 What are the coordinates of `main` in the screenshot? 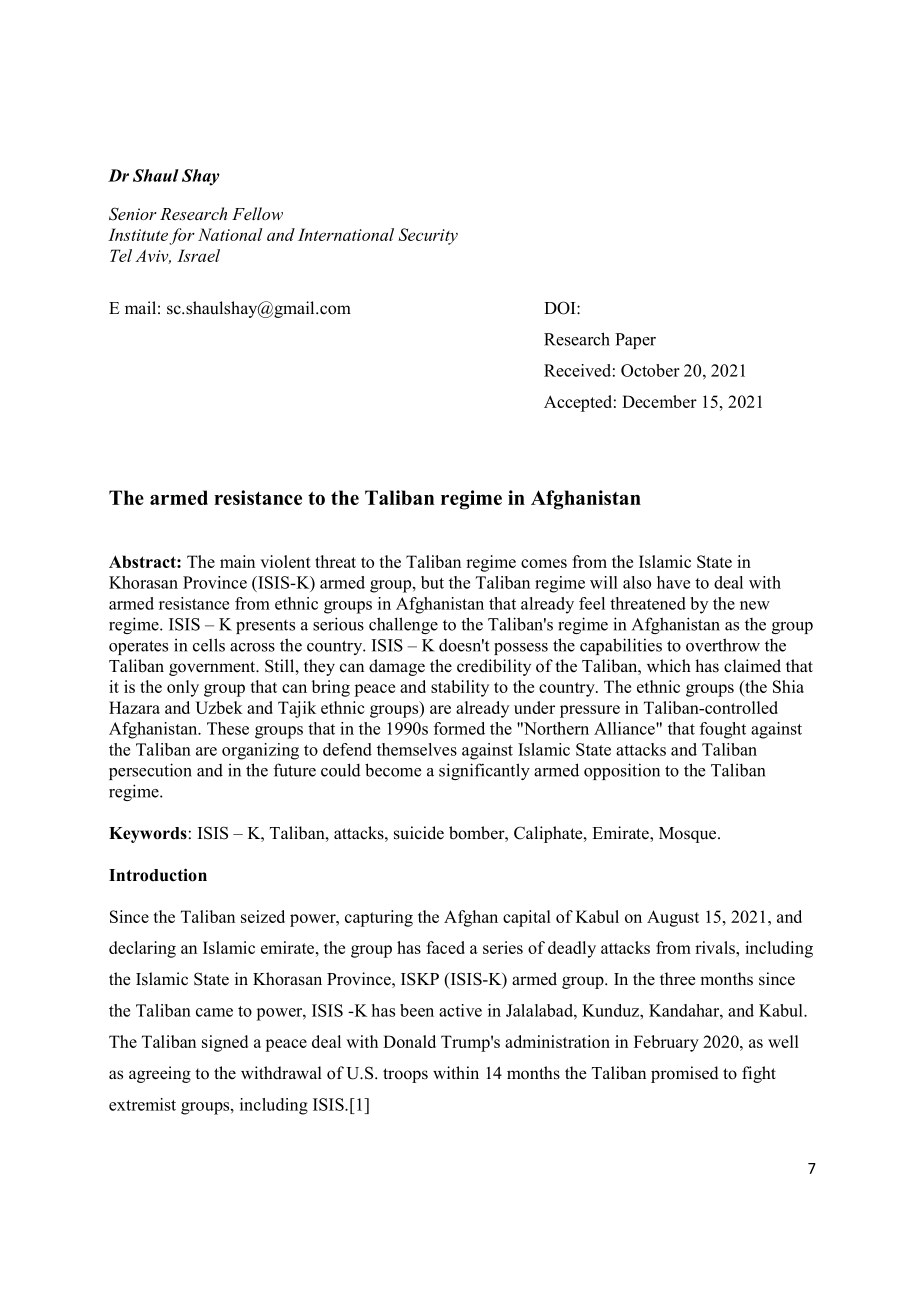 It's located at (237, 561).
